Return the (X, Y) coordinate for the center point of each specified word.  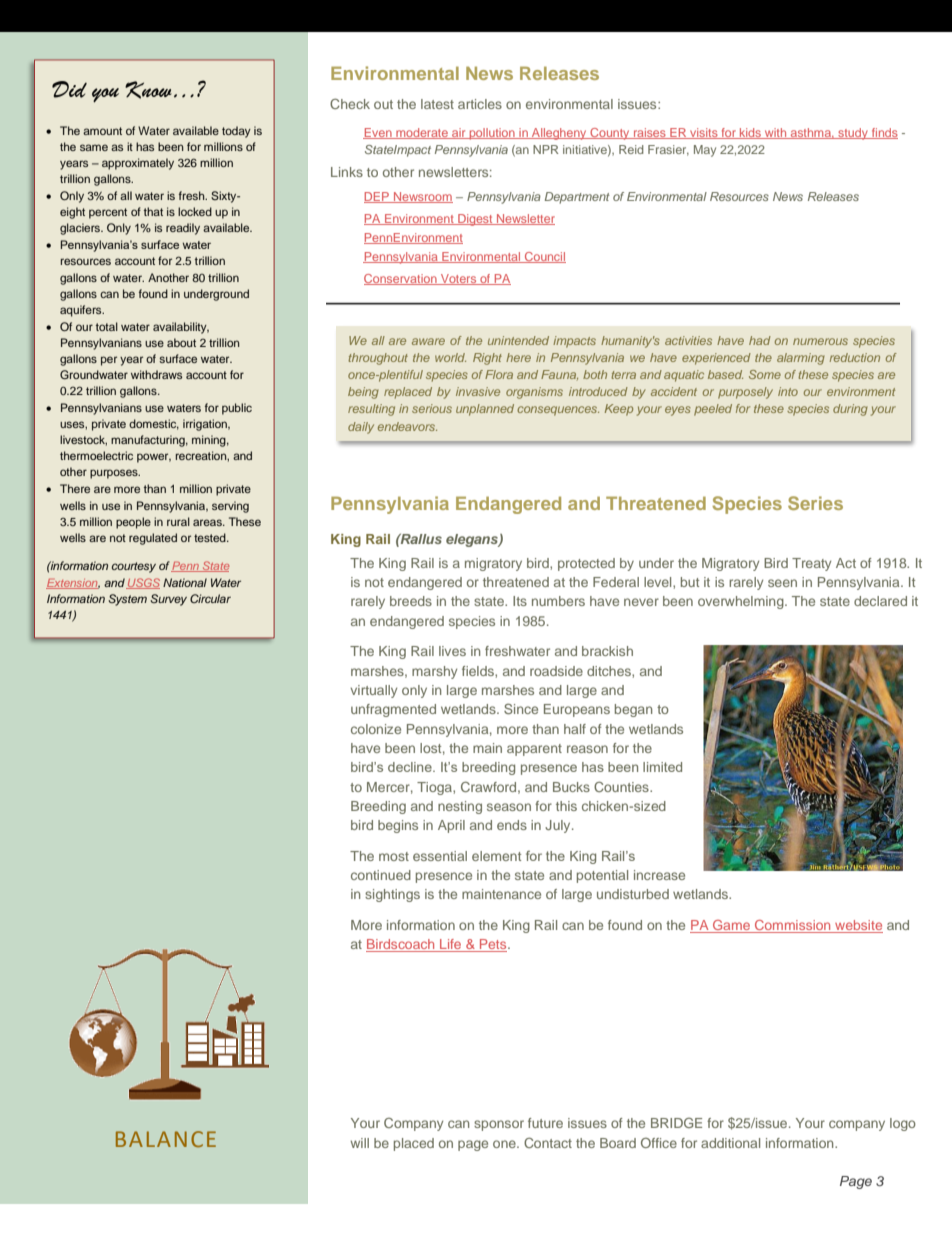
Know (148, 90)
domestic (154, 424)
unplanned (485, 410)
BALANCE (166, 1139)
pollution (492, 134)
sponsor (499, 1125)
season (509, 807)
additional (730, 1143)
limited (662, 767)
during (850, 410)
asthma (810, 133)
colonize (376, 729)
